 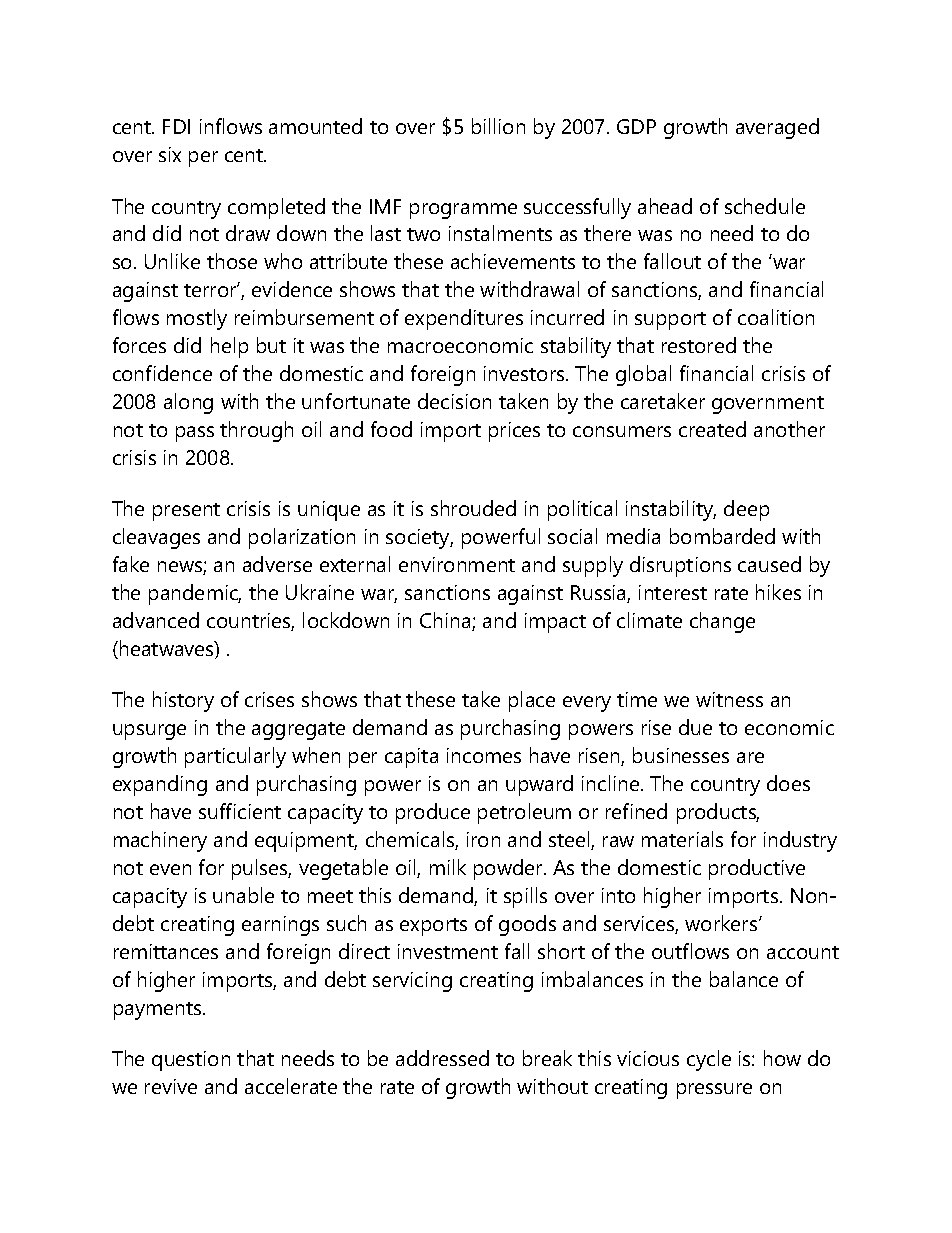 I want to click on billion, so click(x=498, y=126).
